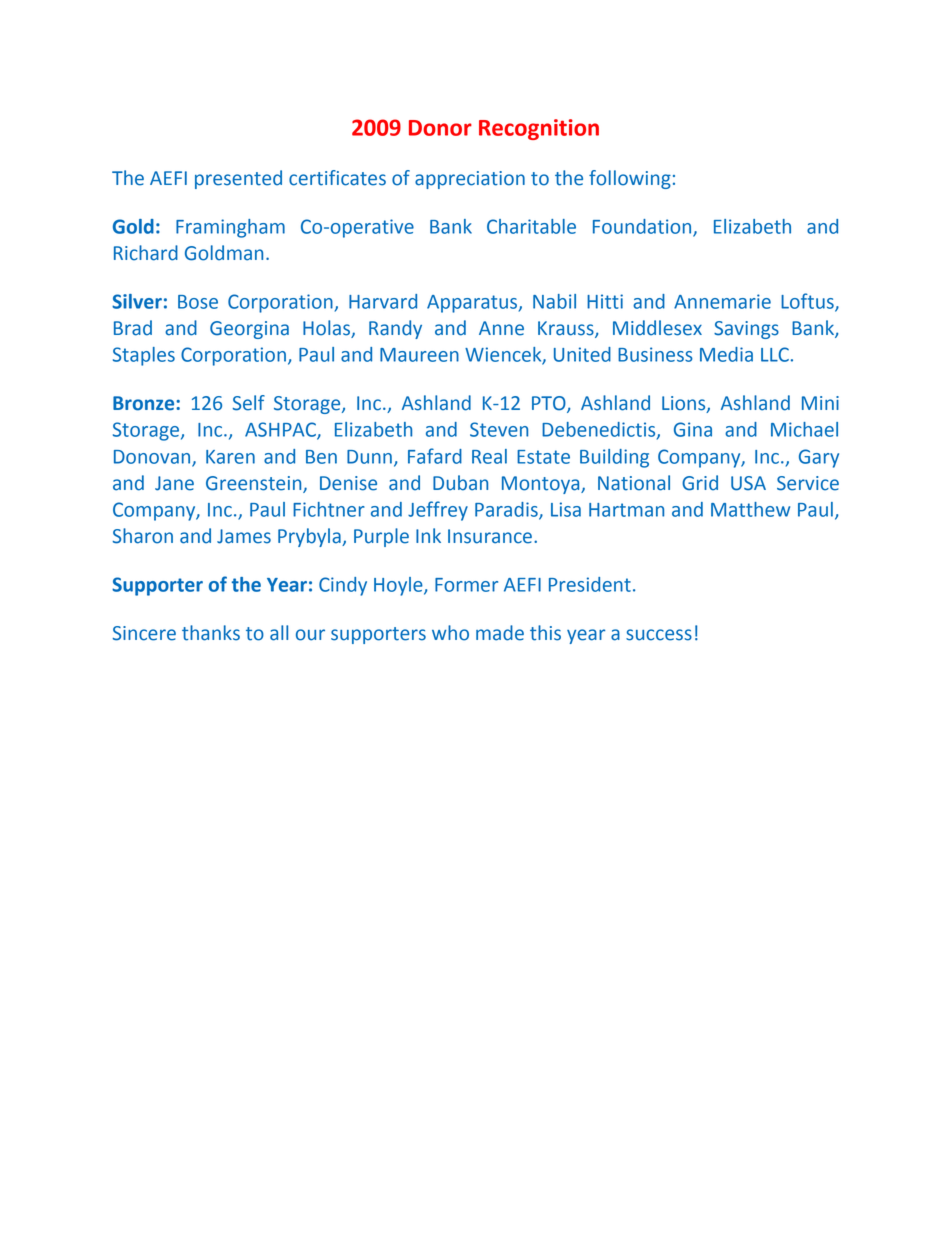  I want to click on thanks, so click(211, 633).
